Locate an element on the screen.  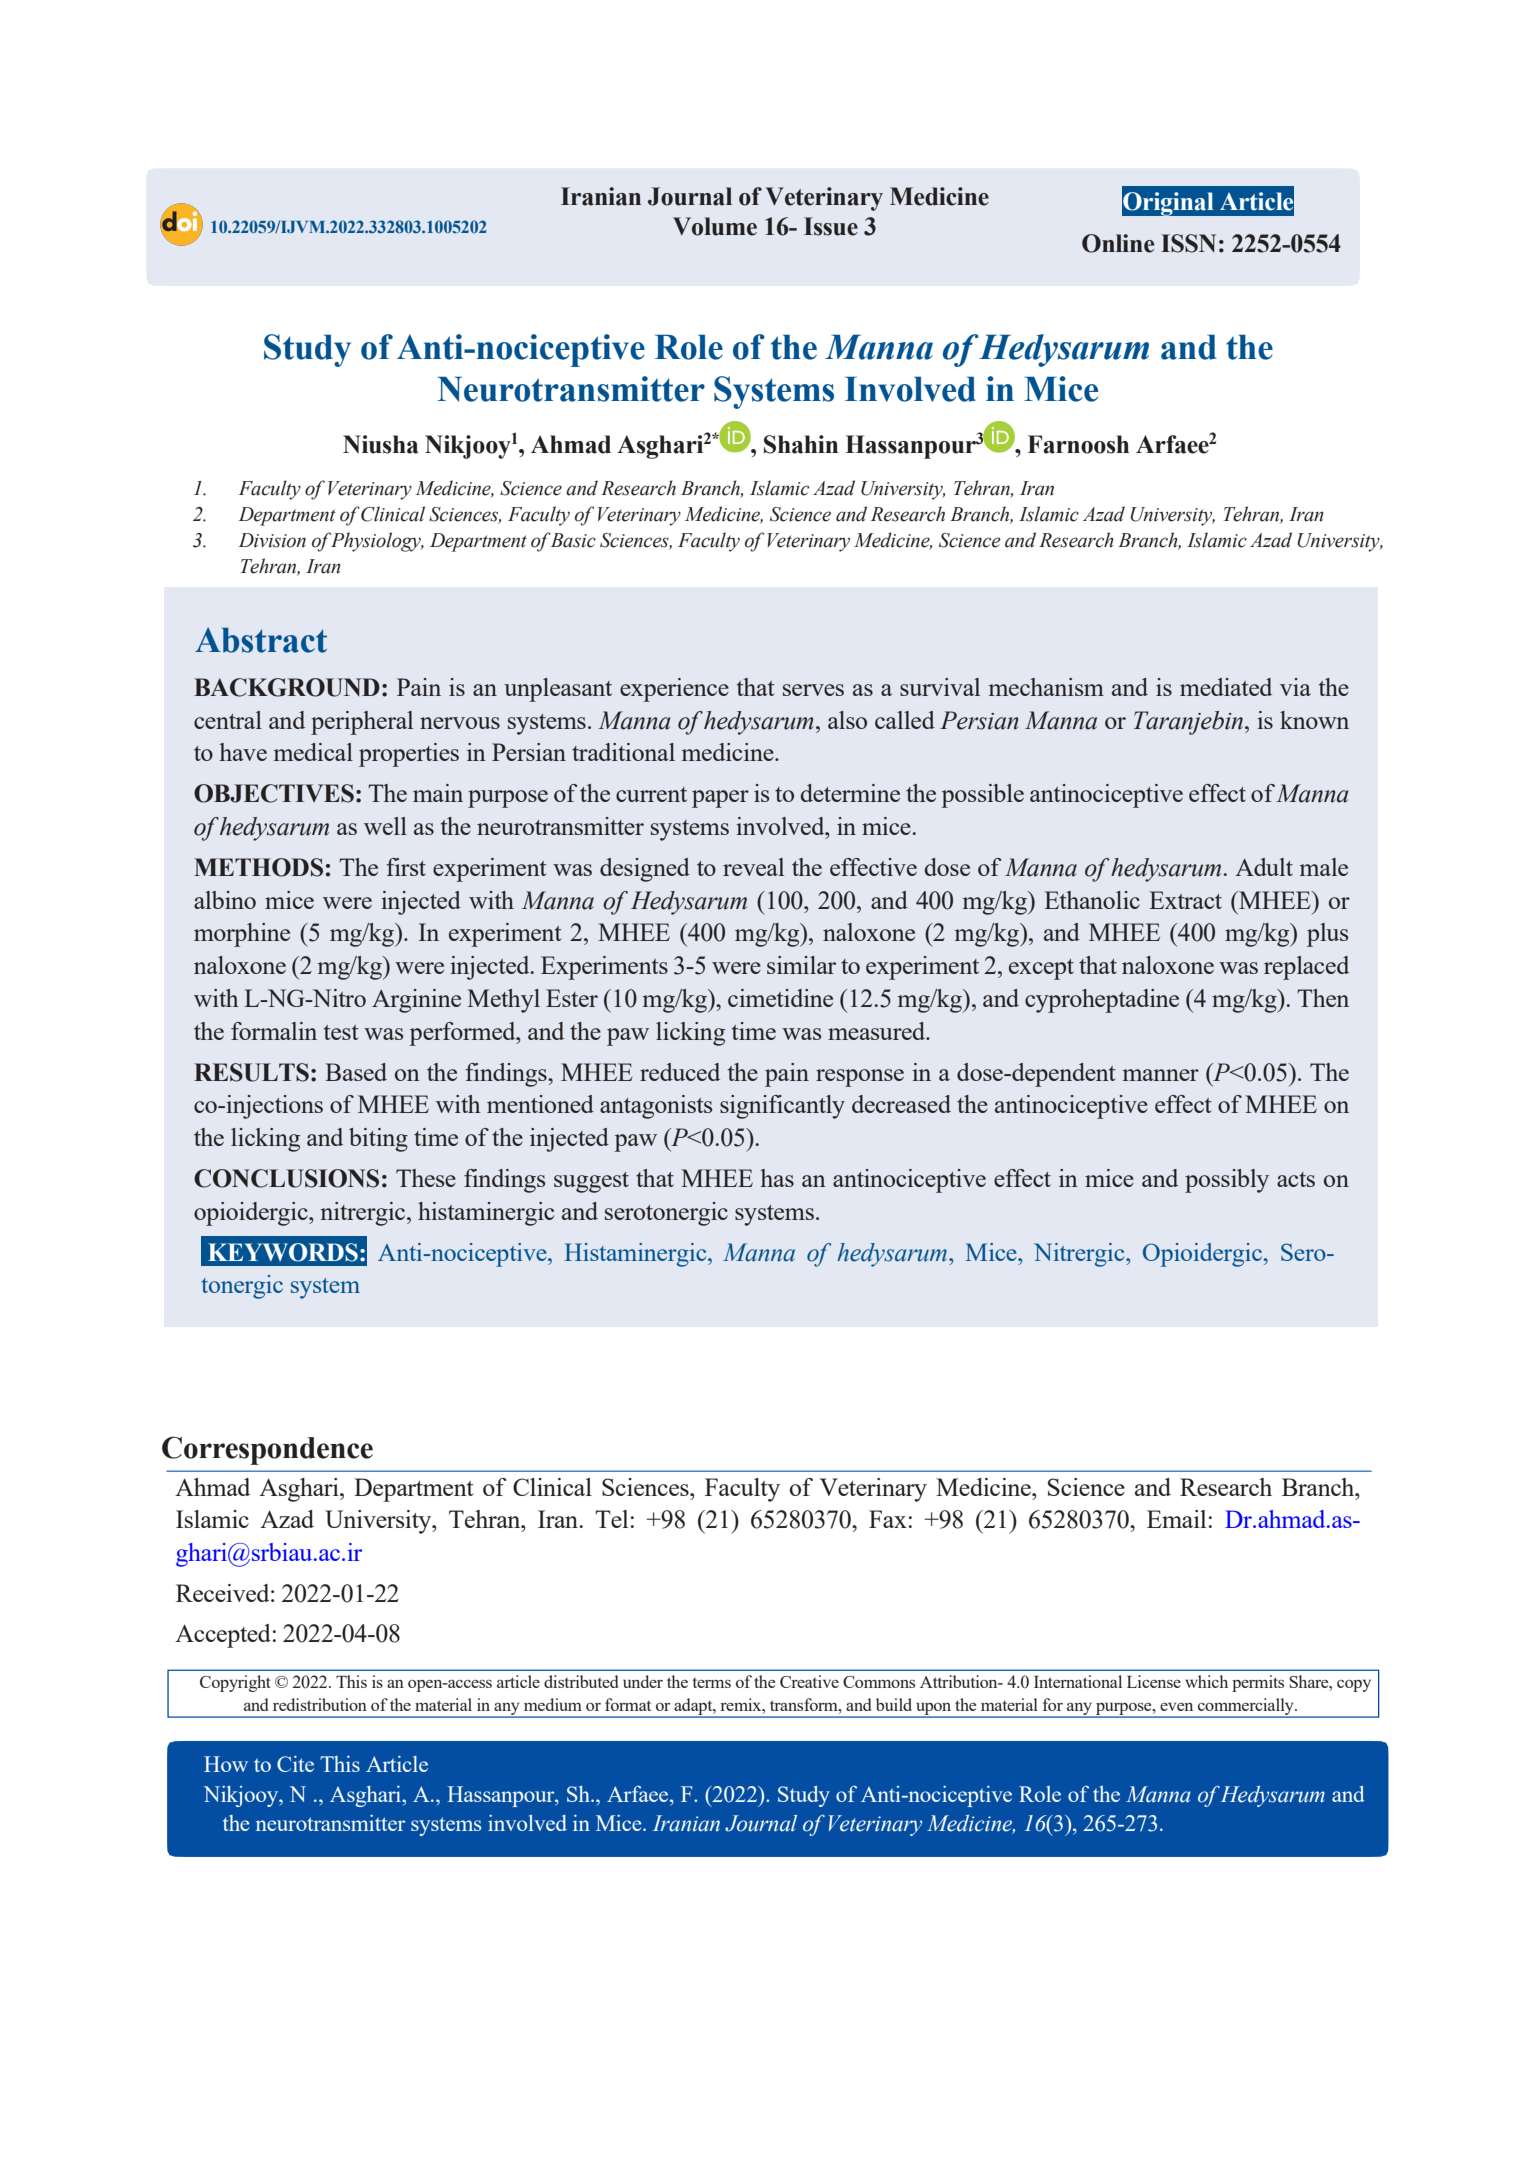
Extract is located at coordinates (1185, 900).
